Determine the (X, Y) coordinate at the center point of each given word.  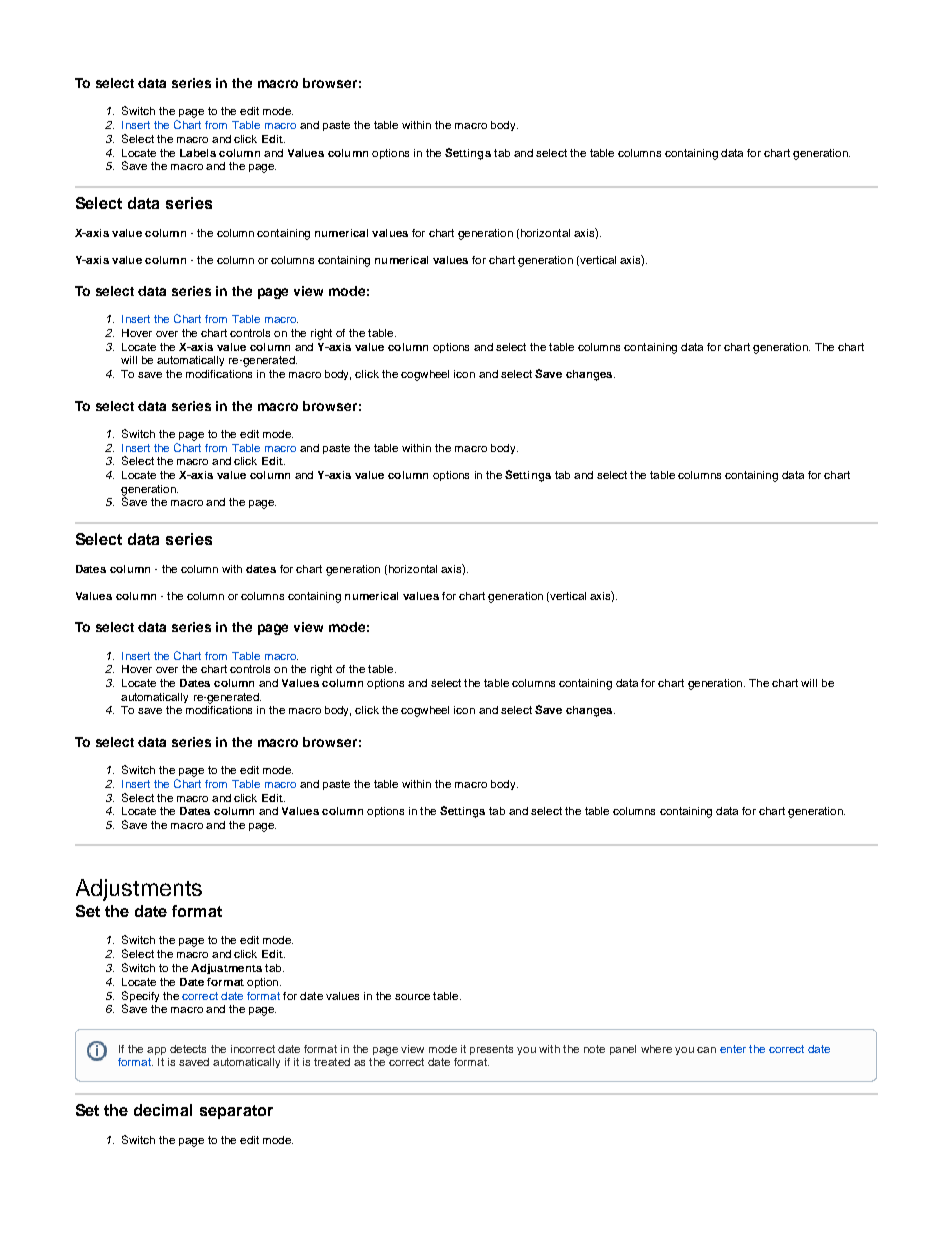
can (706, 1050)
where (656, 1049)
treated (332, 1062)
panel (623, 1050)
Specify (140, 998)
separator (236, 1112)
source (412, 997)
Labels (198, 153)
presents (491, 1050)
